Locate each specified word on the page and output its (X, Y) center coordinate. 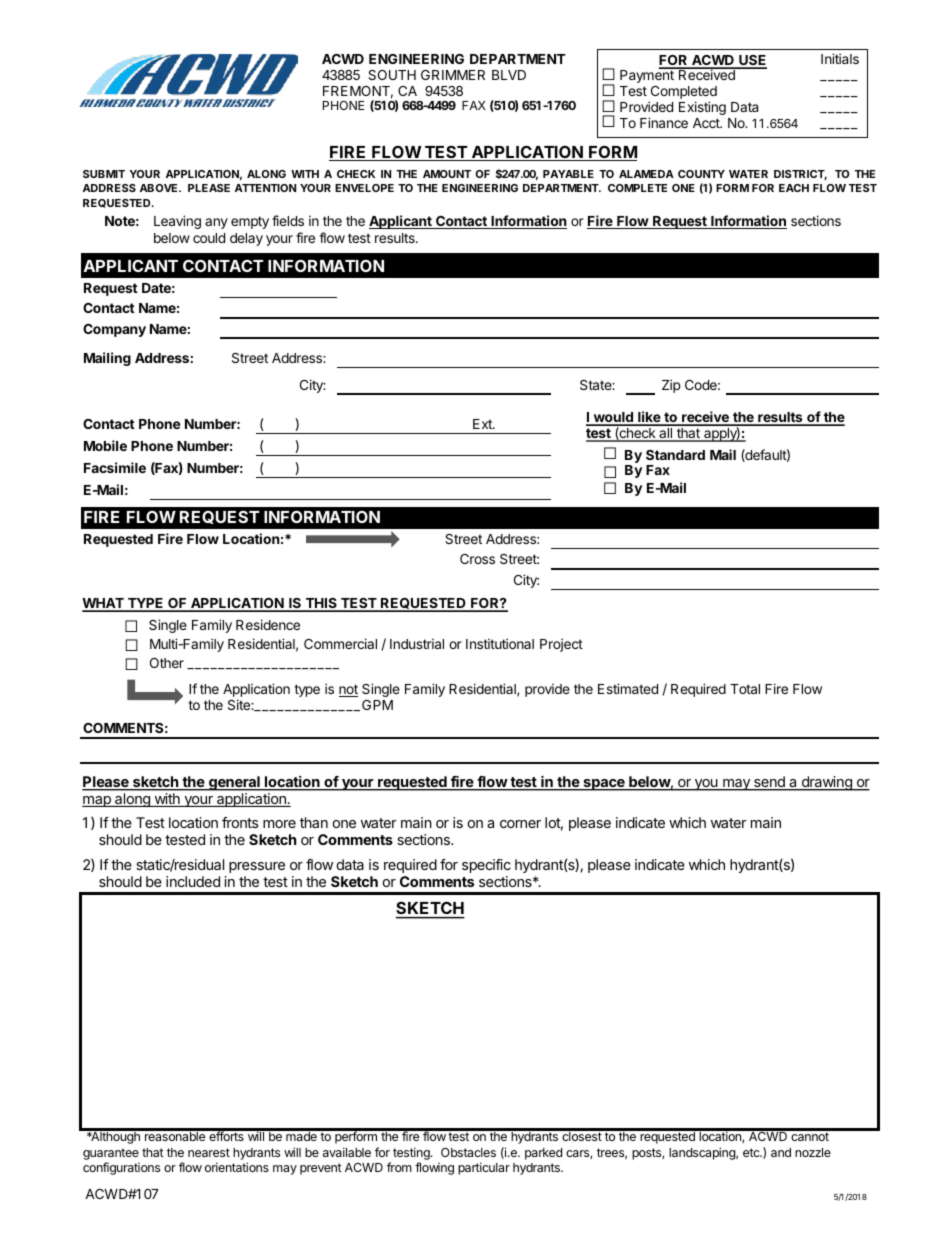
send (769, 783)
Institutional (500, 643)
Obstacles (468, 1152)
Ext (483, 424)
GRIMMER (453, 75)
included (193, 881)
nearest (209, 1152)
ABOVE (160, 188)
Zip (671, 386)
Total (745, 689)
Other (167, 663)
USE (752, 61)
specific (486, 866)
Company (114, 330)
